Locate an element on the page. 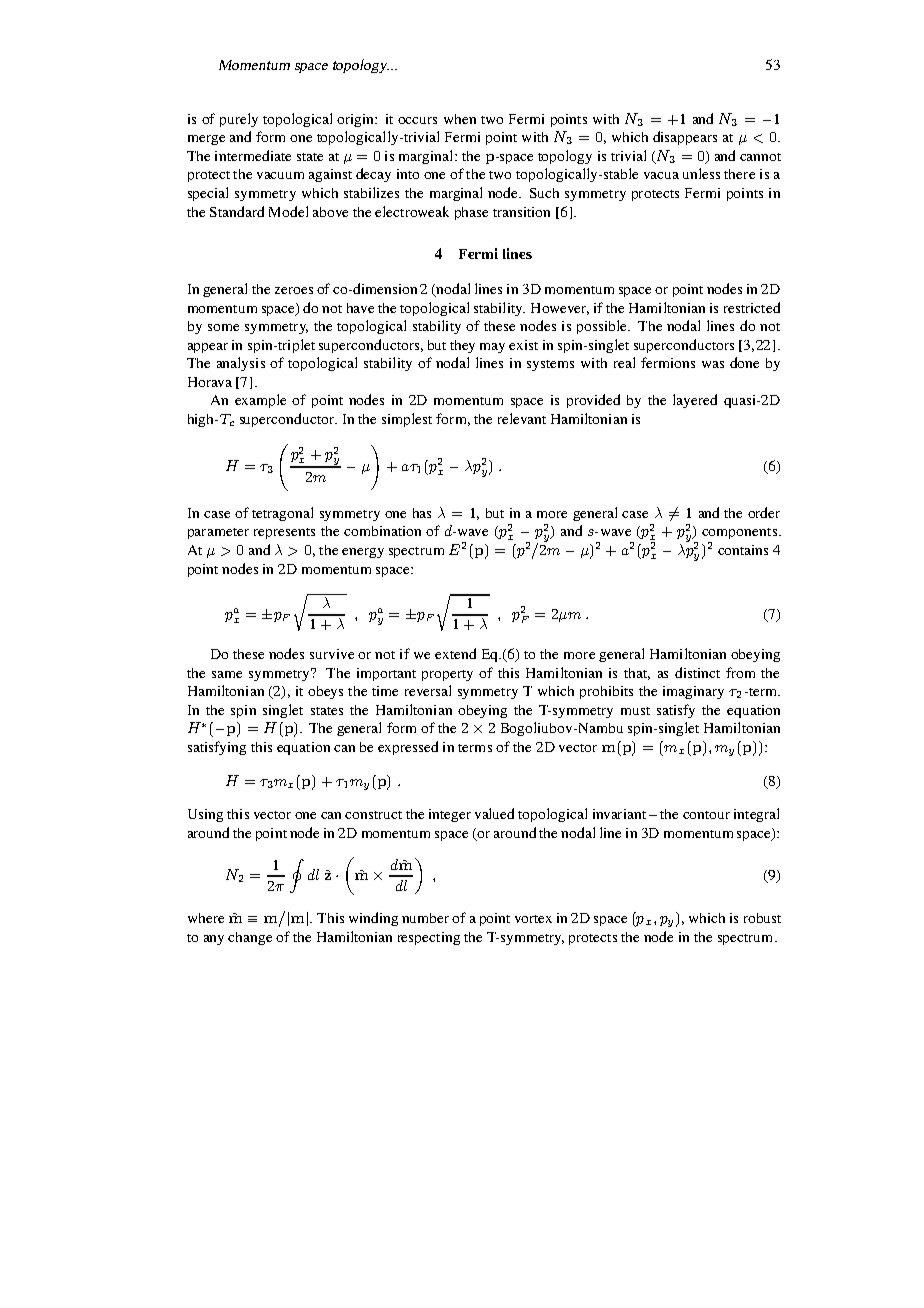 This image has width=924, height=1308. restricted is located at coordinates (752, 307).
